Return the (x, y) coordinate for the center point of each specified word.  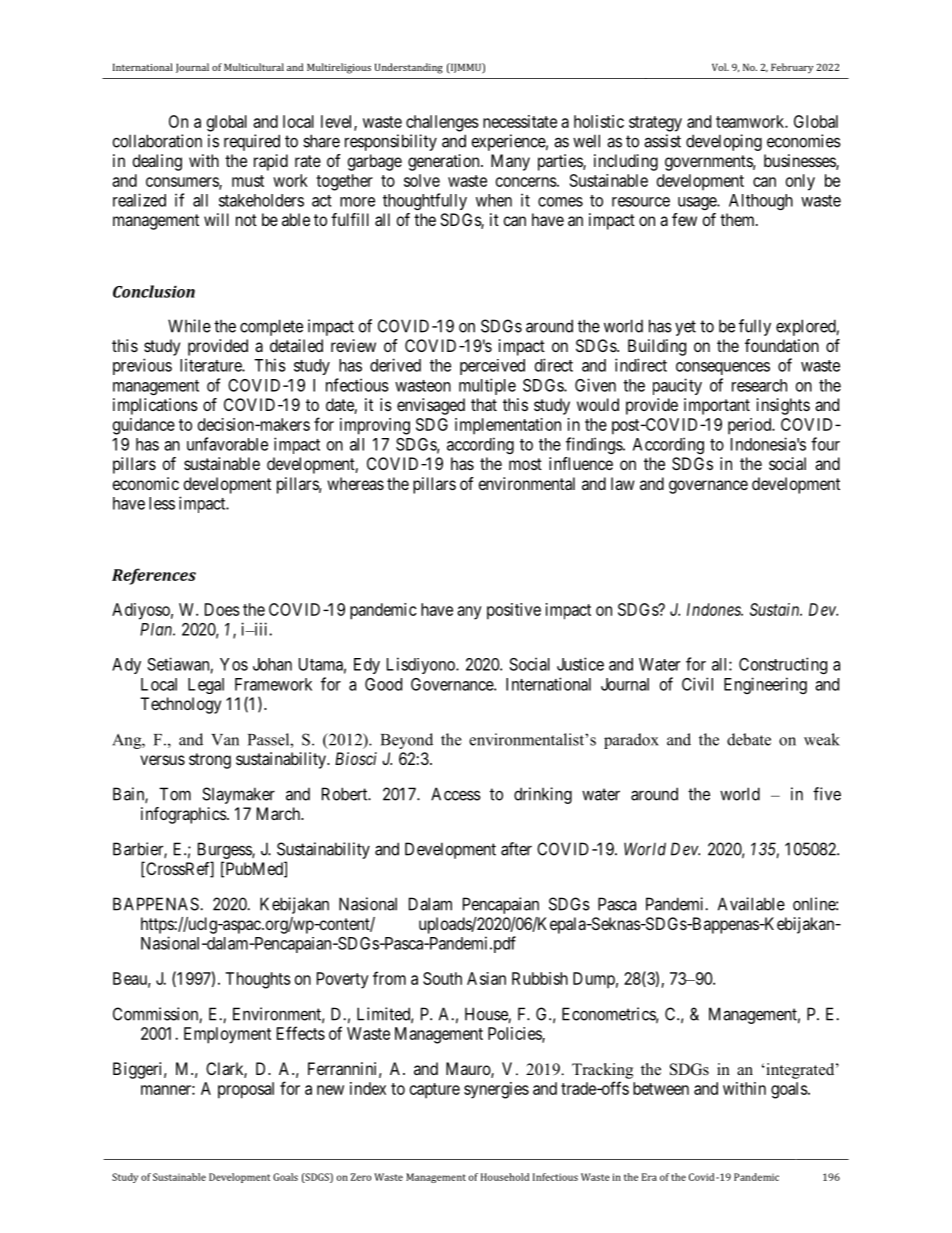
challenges (442, 123)
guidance (144, 426)
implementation (508, 426)
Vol (720, 67)
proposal (246, 1090)
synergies (496, 1090)
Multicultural (254, 67)
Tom (175, 794)
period (751, 426)
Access (456, 794)
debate (749, 739)
